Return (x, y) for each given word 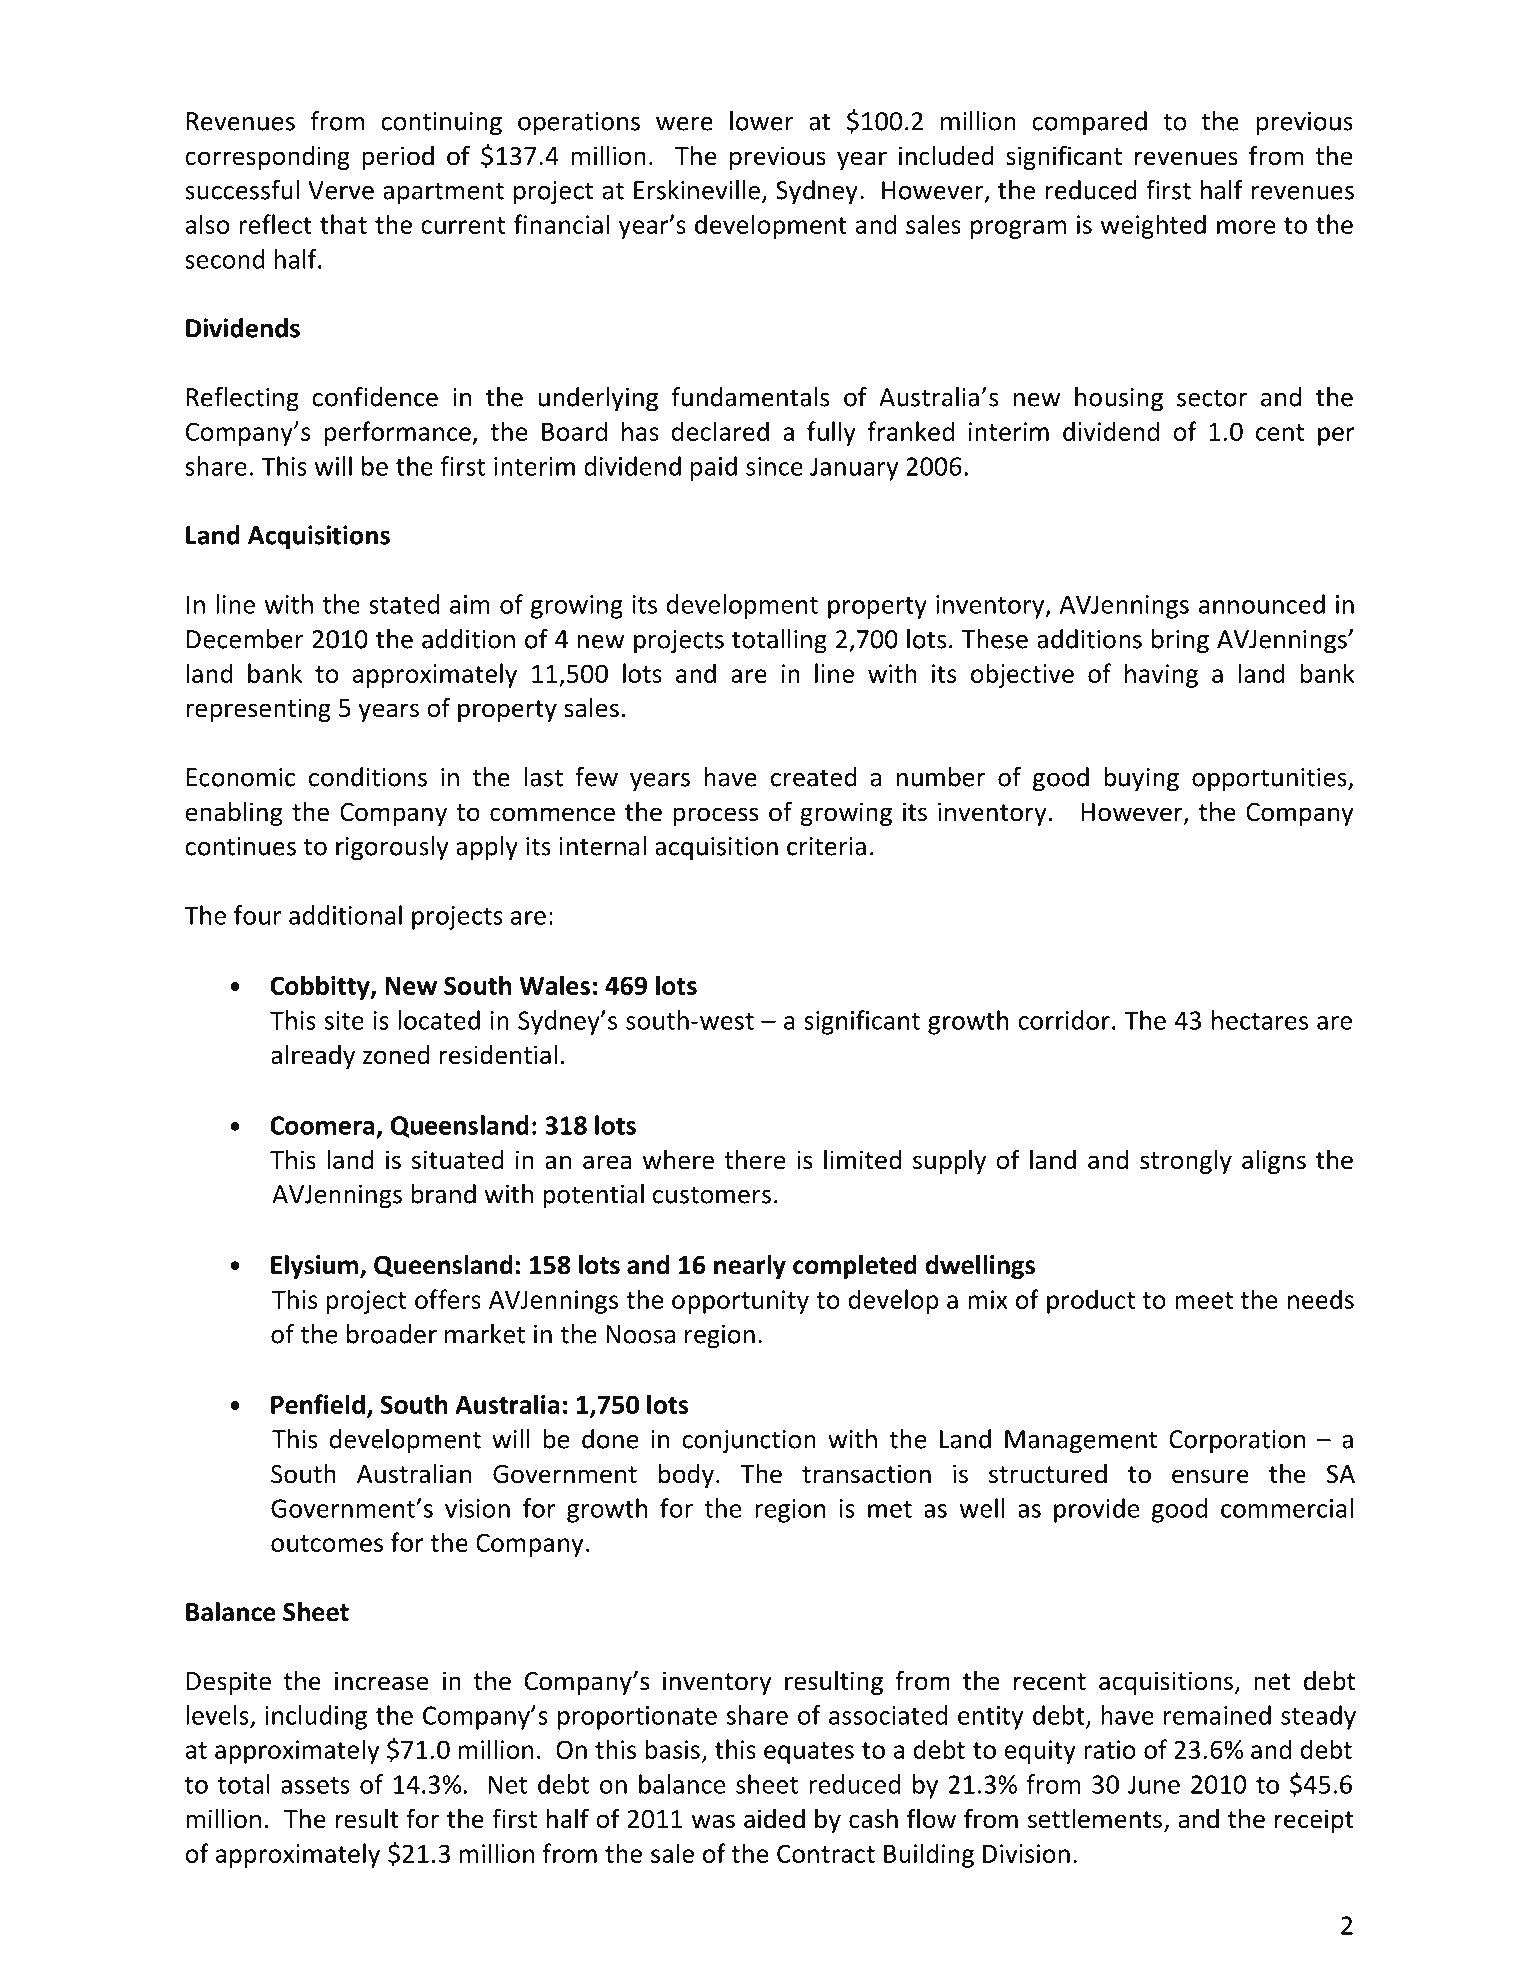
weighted (1153, 226)
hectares (1260, 1020)
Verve (341, 190)
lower (762, 121)
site (344, 1020)
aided (774, 1819)
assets (315, 1785)
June (1154, 1784)
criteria (826, 846)
